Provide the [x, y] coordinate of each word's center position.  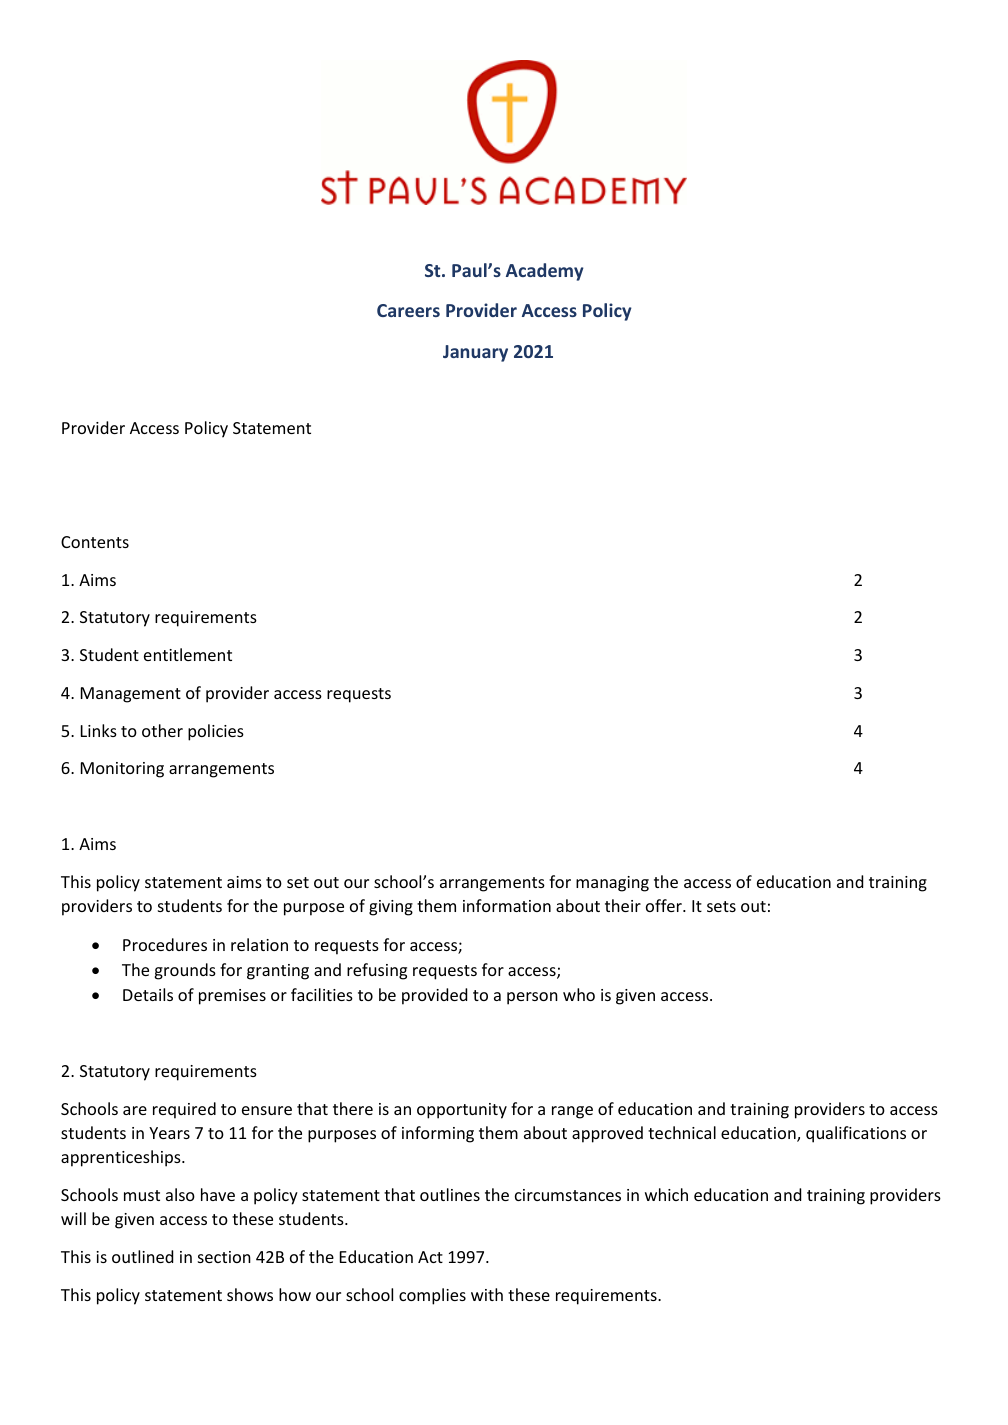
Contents [95, 542]
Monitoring [122, 770]
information [507, 905]
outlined [142, 1256]
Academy [545, 272]
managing [612, 884]
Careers [408, 310]
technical [682, 1132]
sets [721, 906]
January [475, 353]
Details [148, 994]
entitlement [188, 654]
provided [434, 996]
